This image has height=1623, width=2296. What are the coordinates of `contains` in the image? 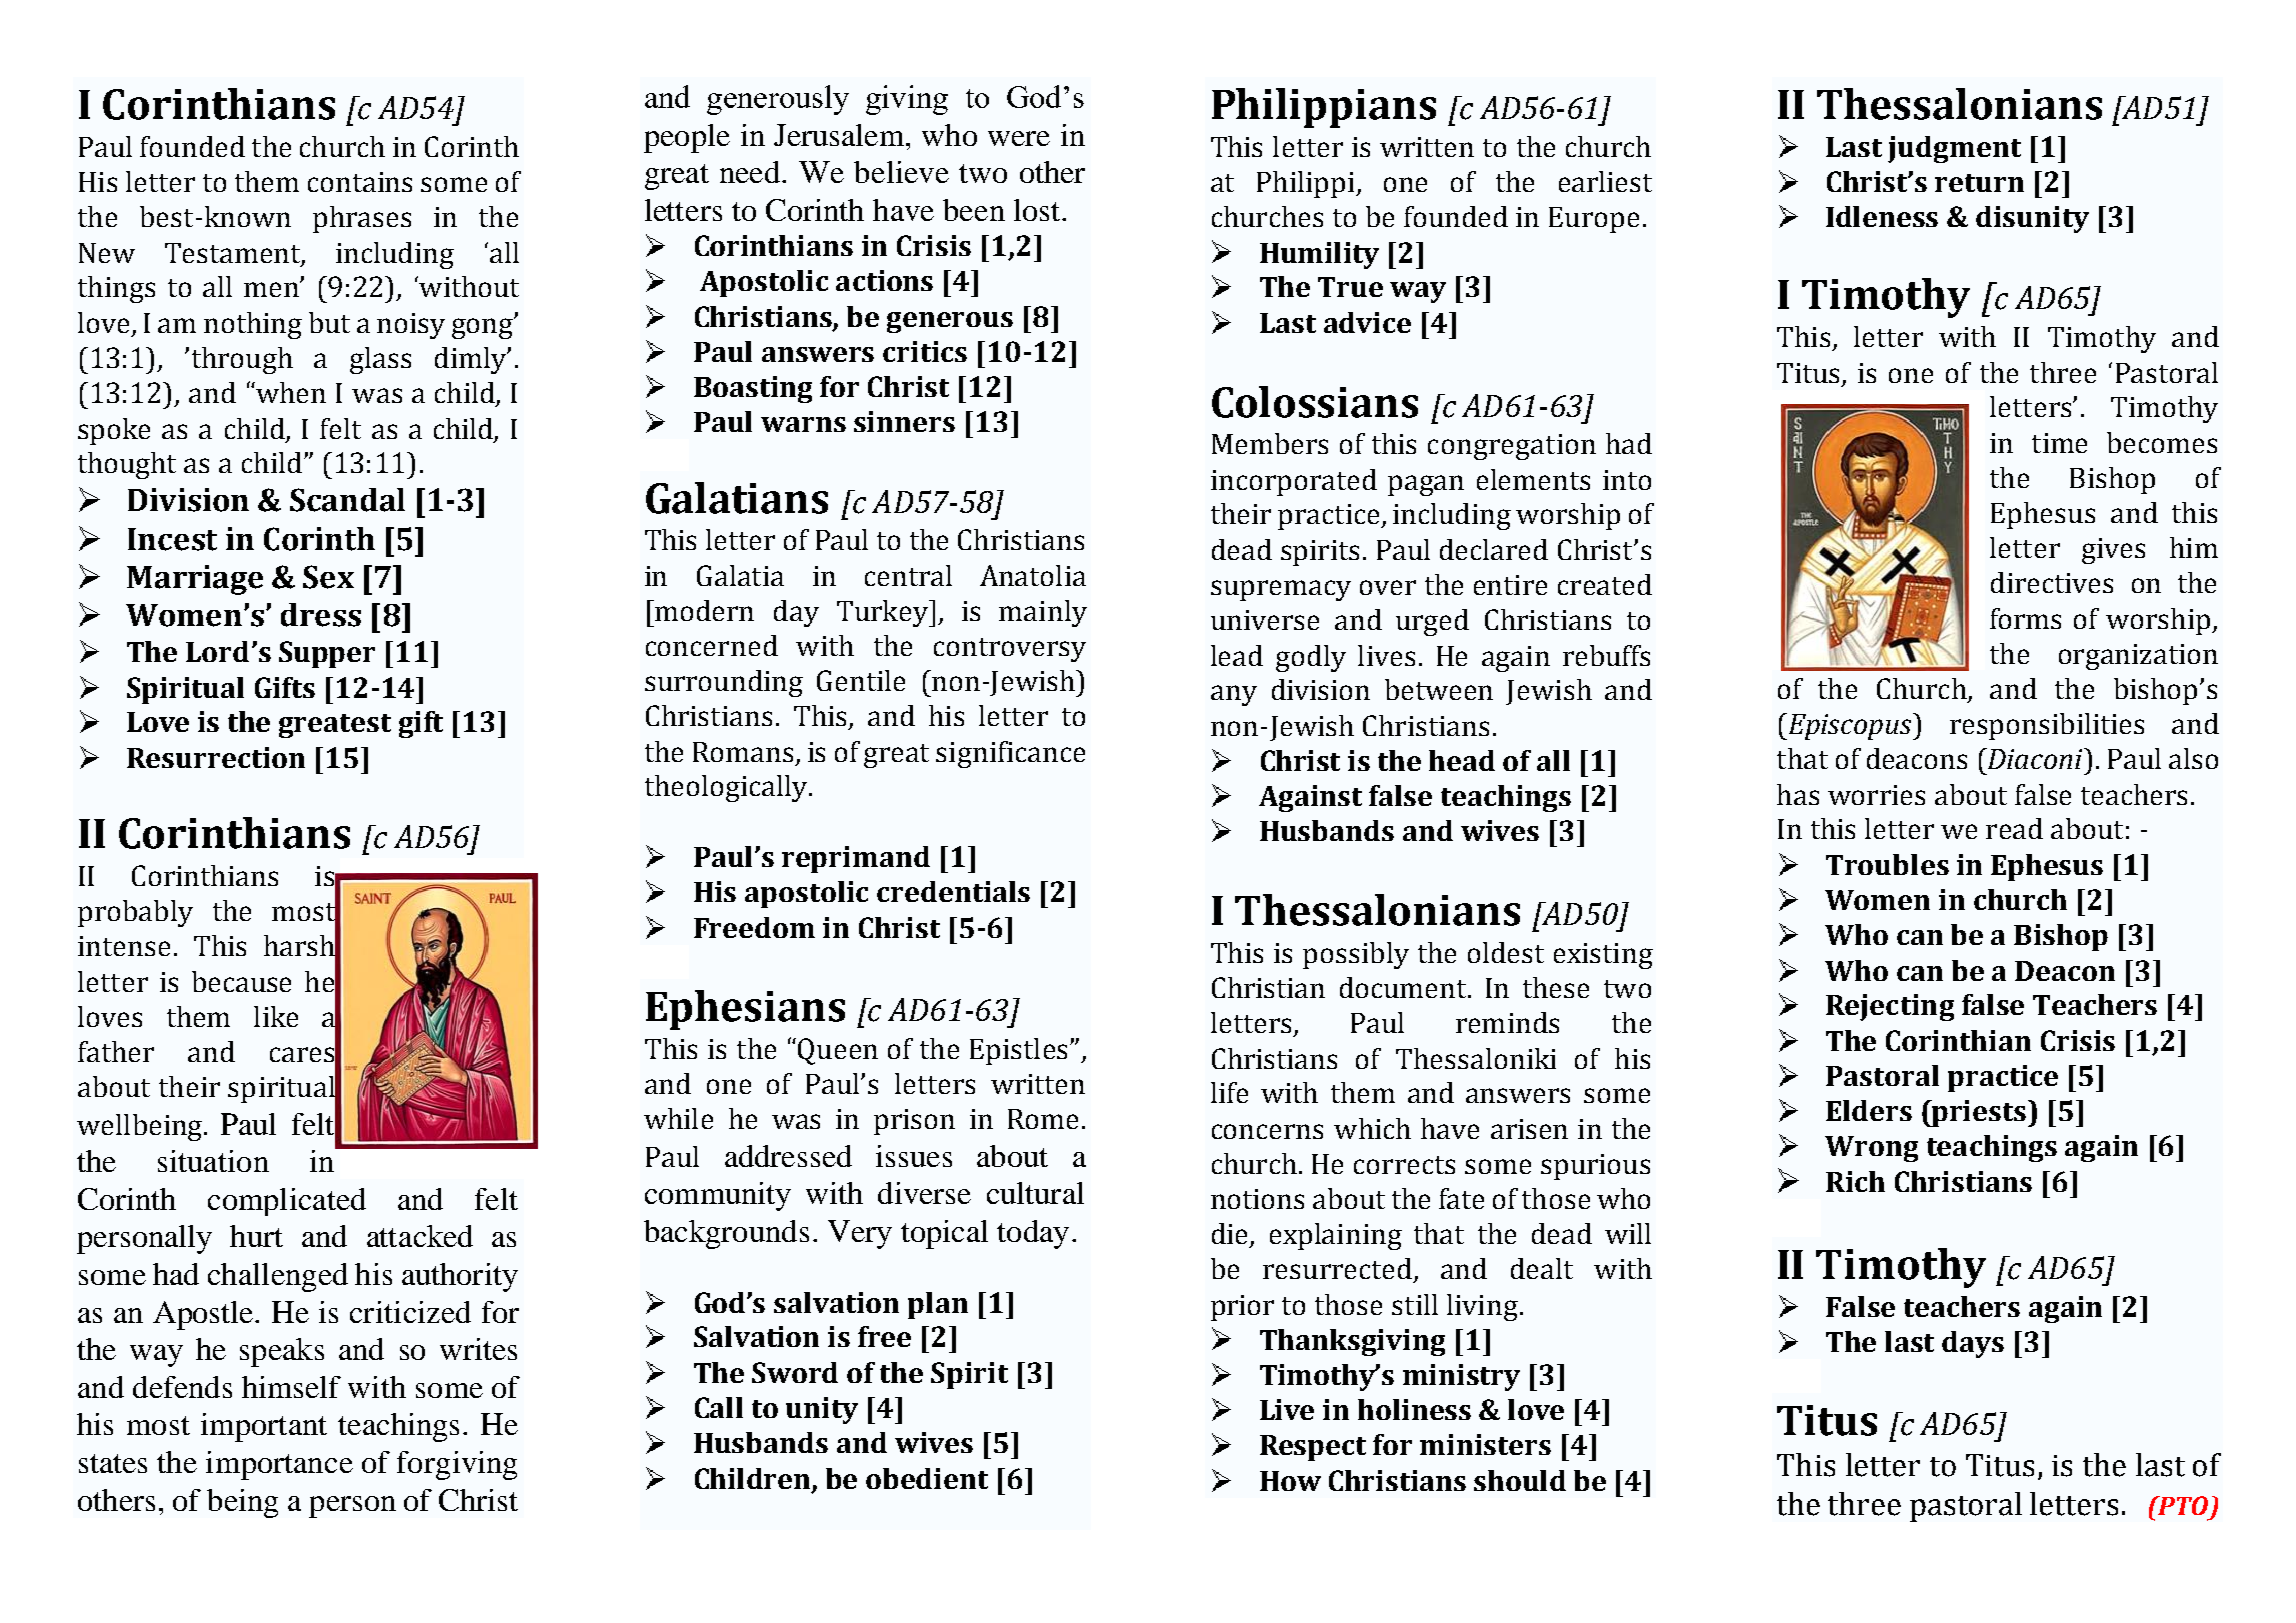 It's located at (360, 182).
